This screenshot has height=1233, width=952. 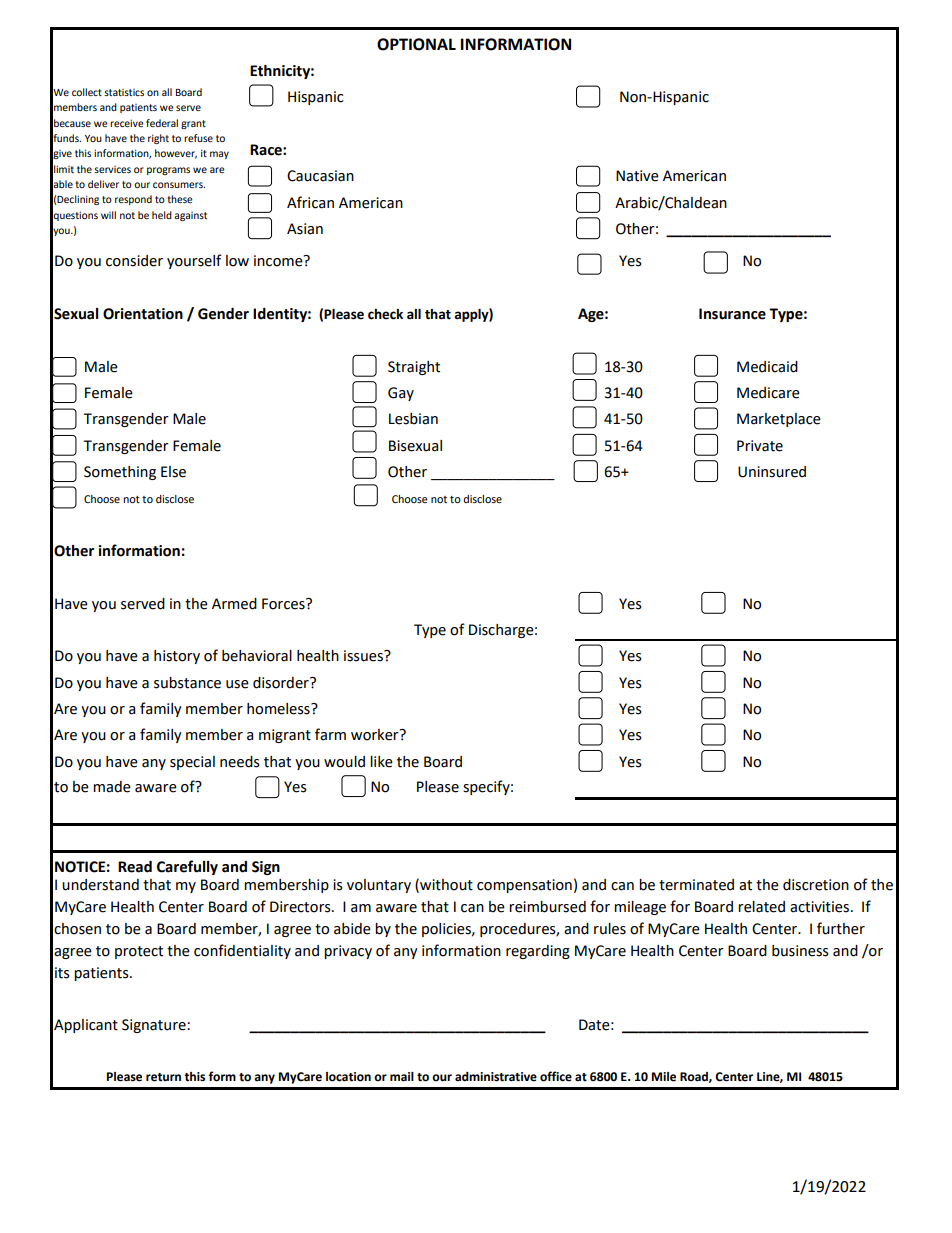 I want to click on Uninsured, so click(x=772, y=472).
